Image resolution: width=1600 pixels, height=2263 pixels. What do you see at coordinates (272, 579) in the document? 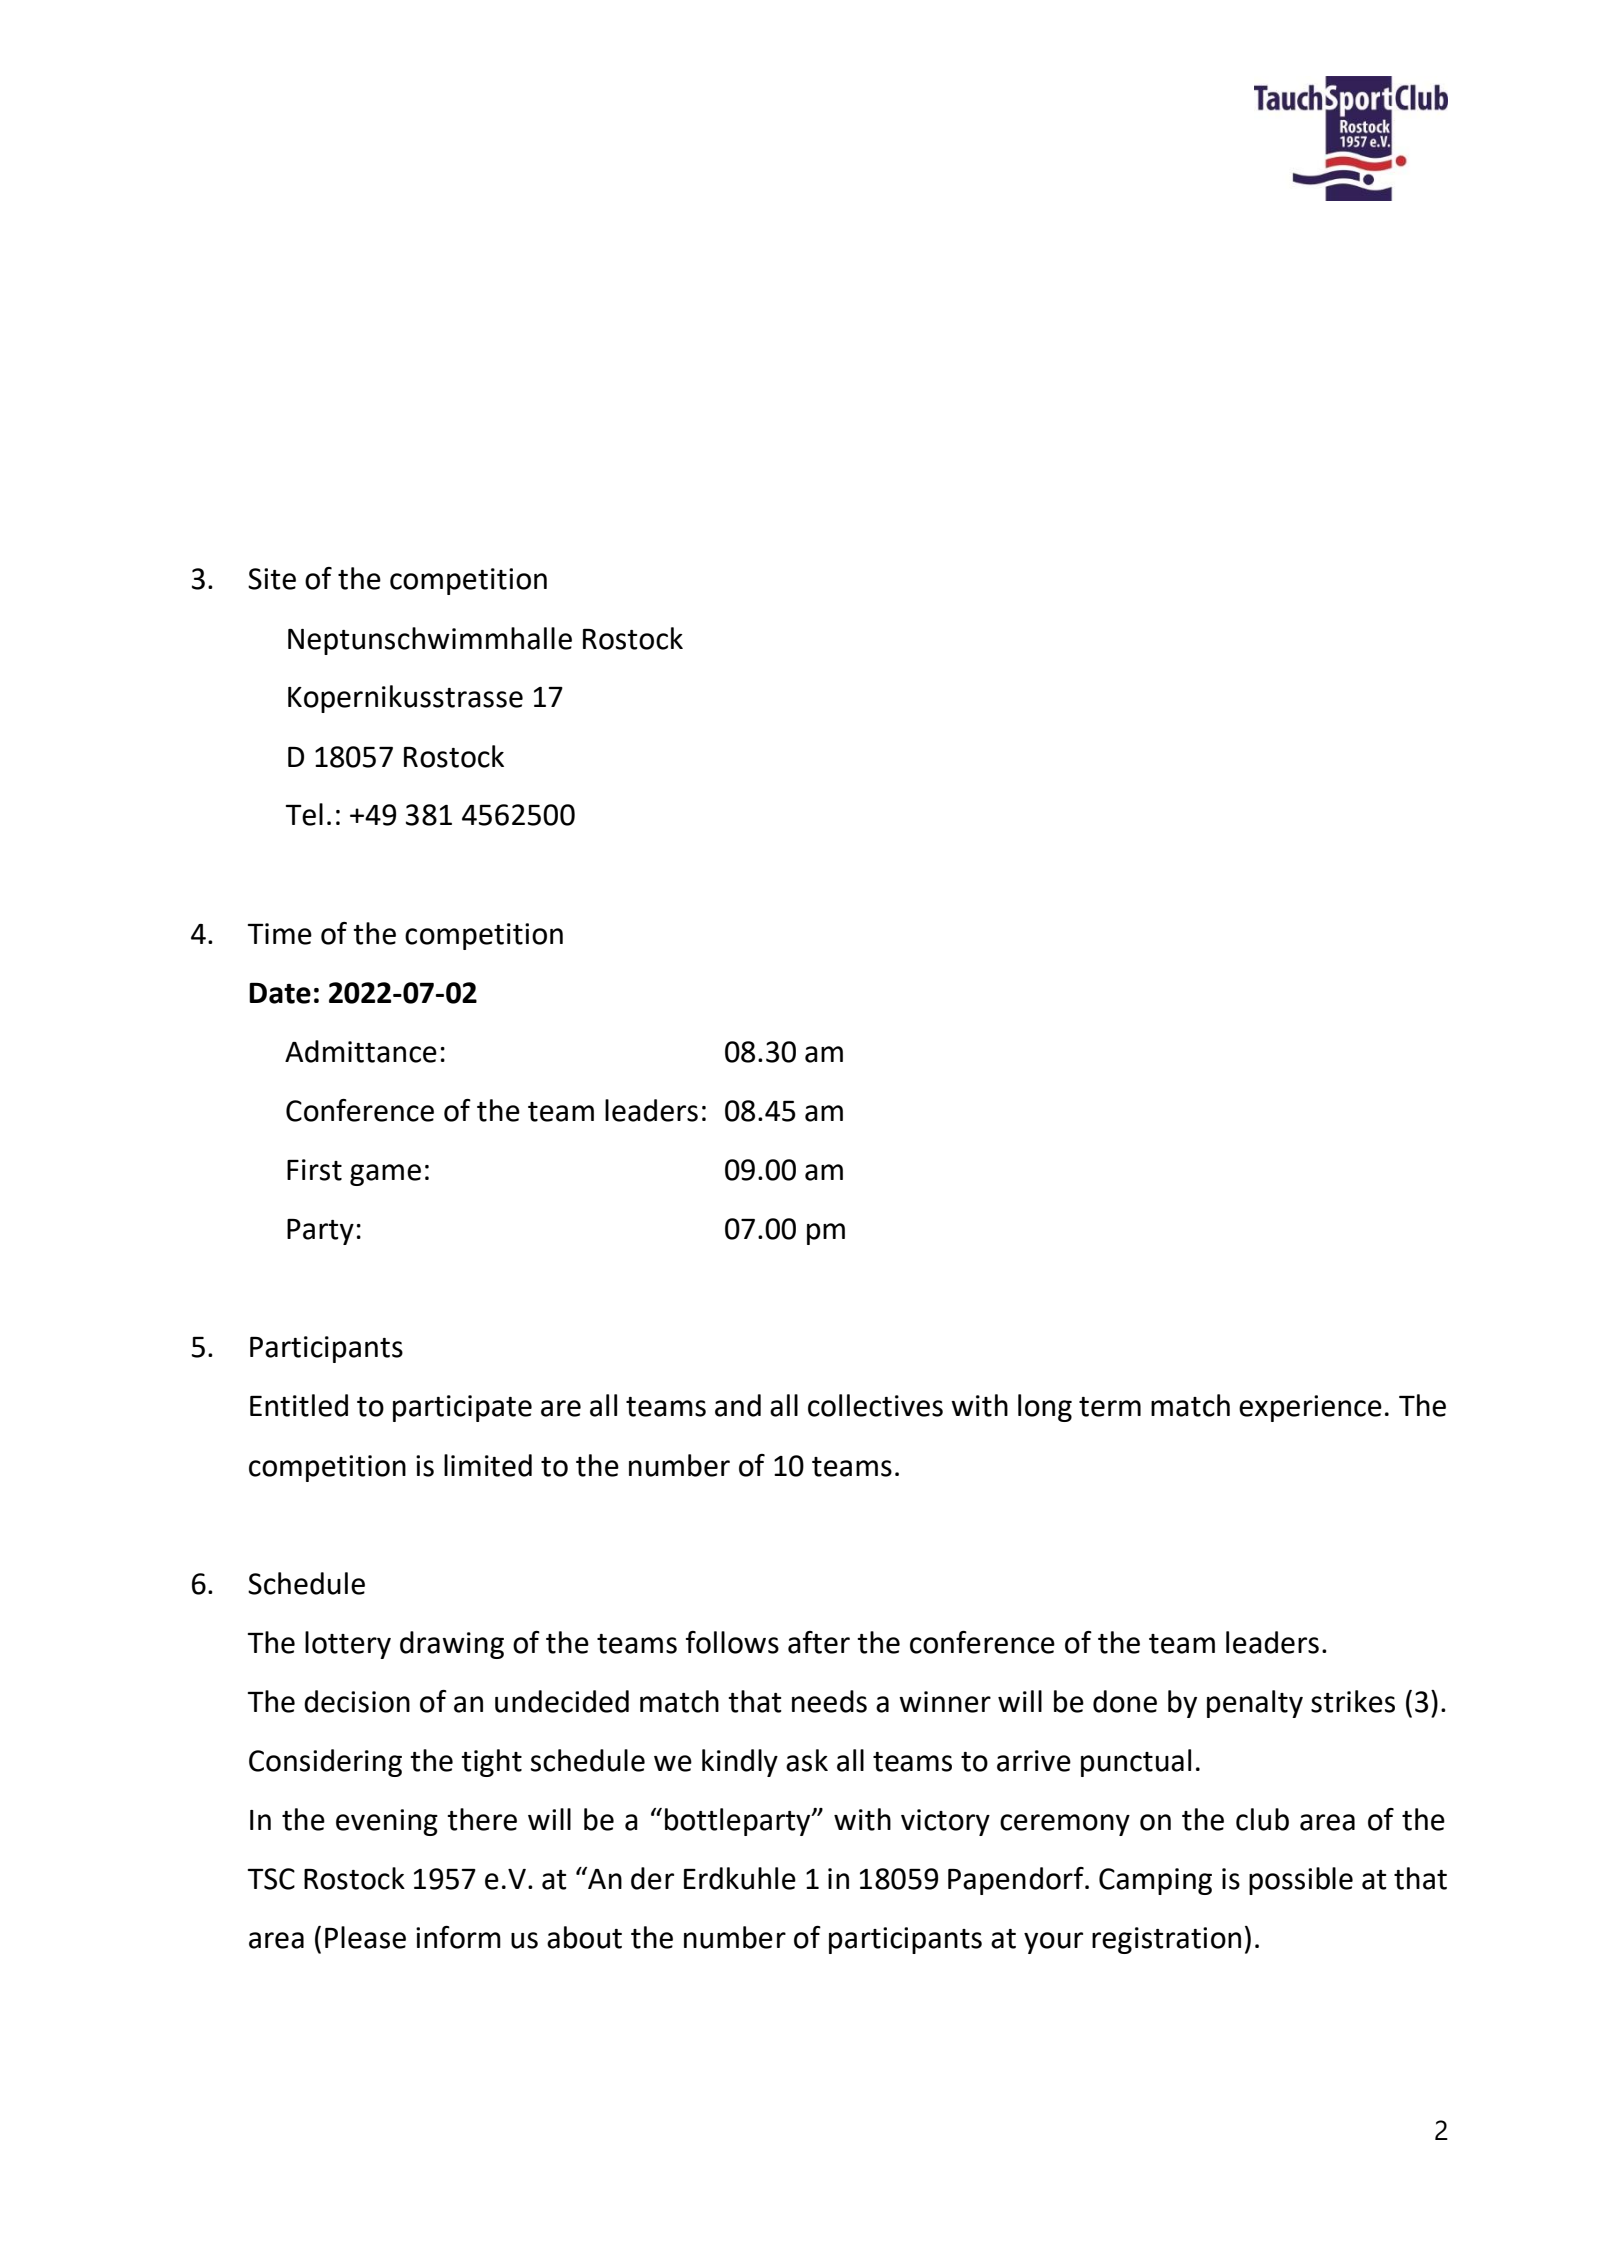
I see `Site` at bounding box center [272, 579].
